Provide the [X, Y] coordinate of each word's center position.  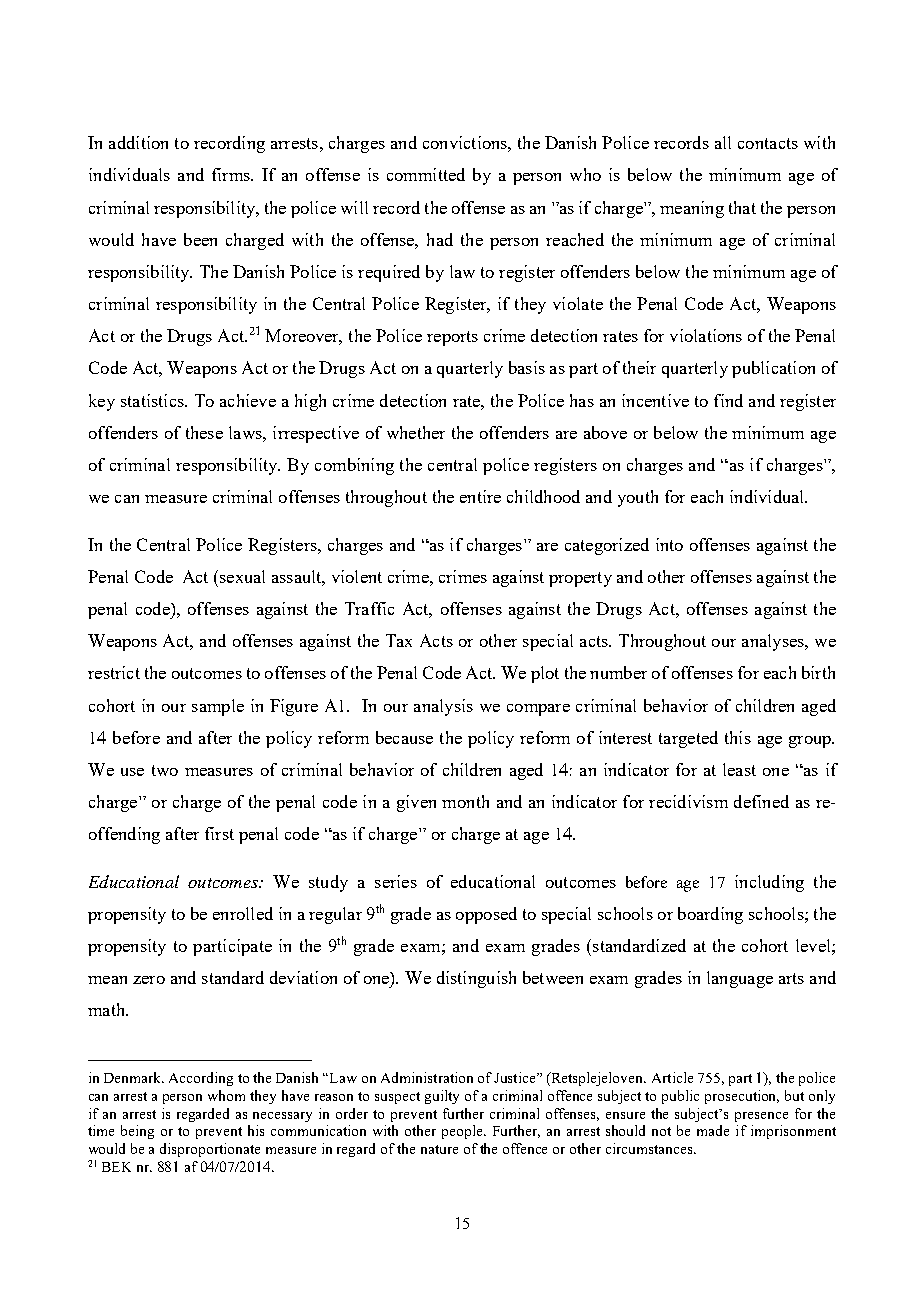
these [204, 432]
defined [761, 801]
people [463, 1132]
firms [232, 174]
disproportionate [210, 1150]
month [465, 801]
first [219, 833]
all [723, 142]
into [669, 544]
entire [480, 496]
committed [426, 174]
